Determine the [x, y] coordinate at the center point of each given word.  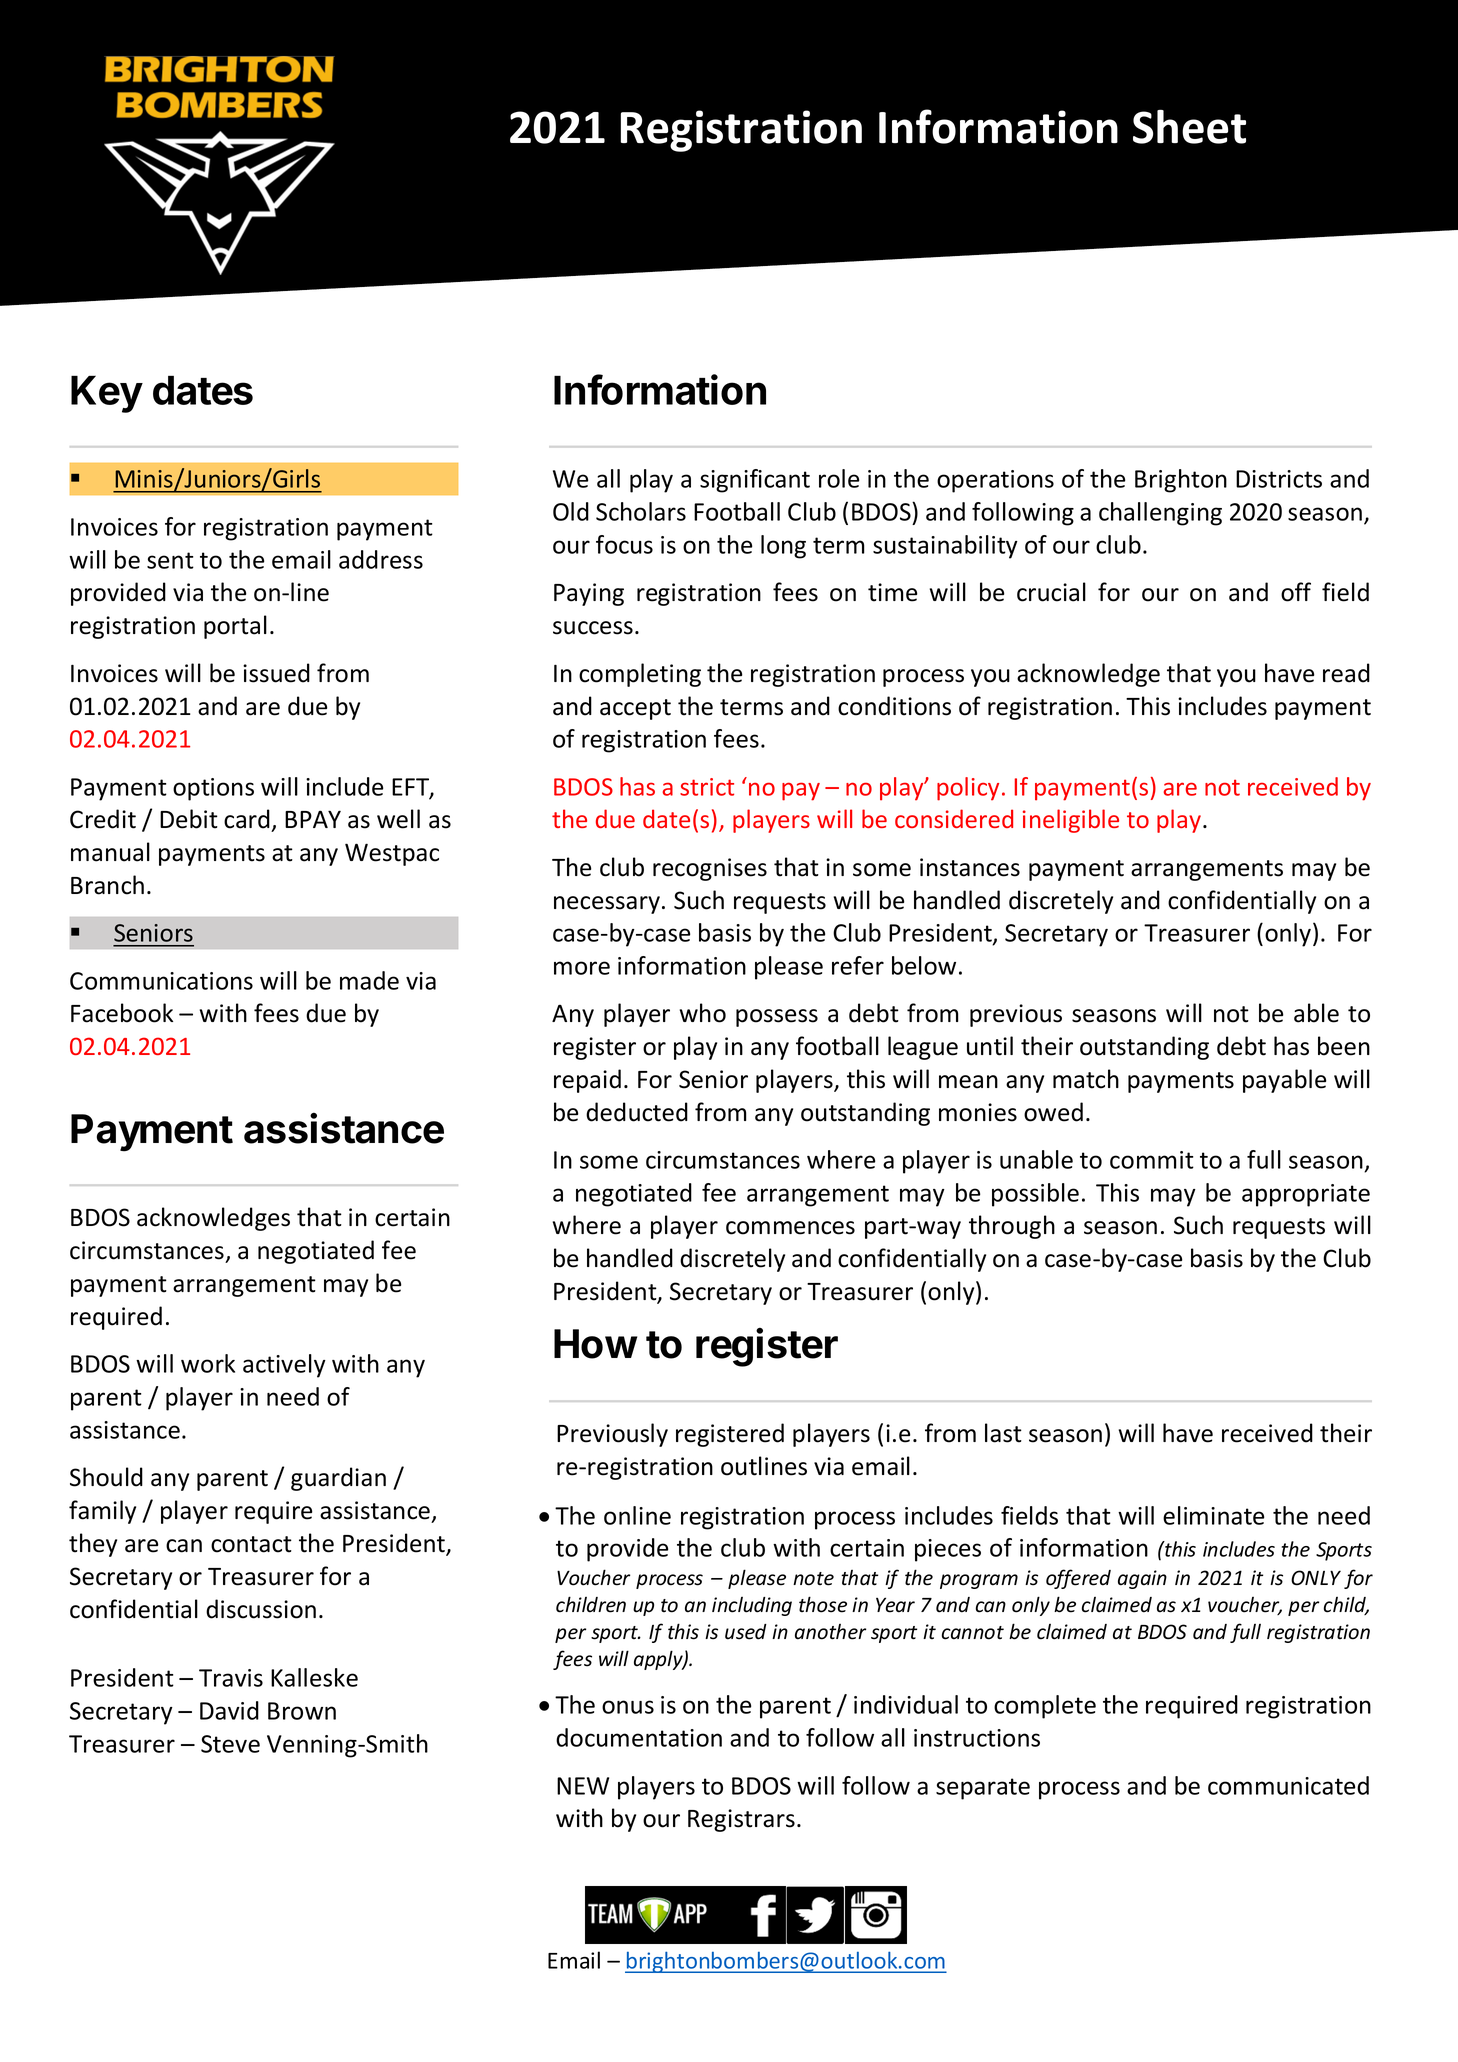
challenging [1160, 514]
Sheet [1189, 126]
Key [107, 394]
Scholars [641, 511]
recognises [710, 869]
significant [755, 481]
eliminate [1213, 1515]
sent [170, 560]
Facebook [122, 1013]
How [595, 1344]
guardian [338, 1479]
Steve [230, 1744]
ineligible [1071, 821]
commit [1152, 1160]
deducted [637, 1112]
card [247, 819]
